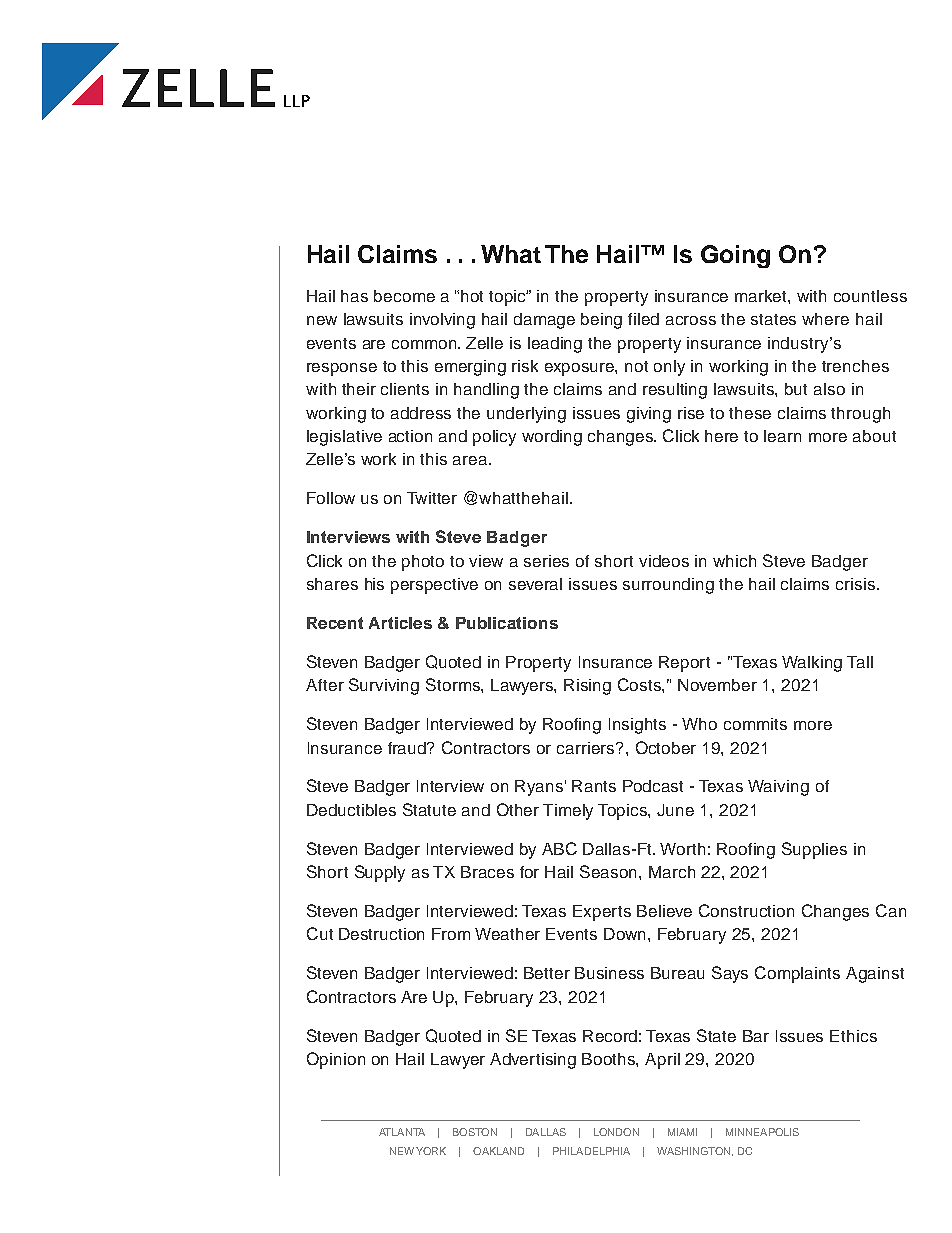 The height and width of the screenshot is (1233, 952). I want to click on being, so click(601, 321).
